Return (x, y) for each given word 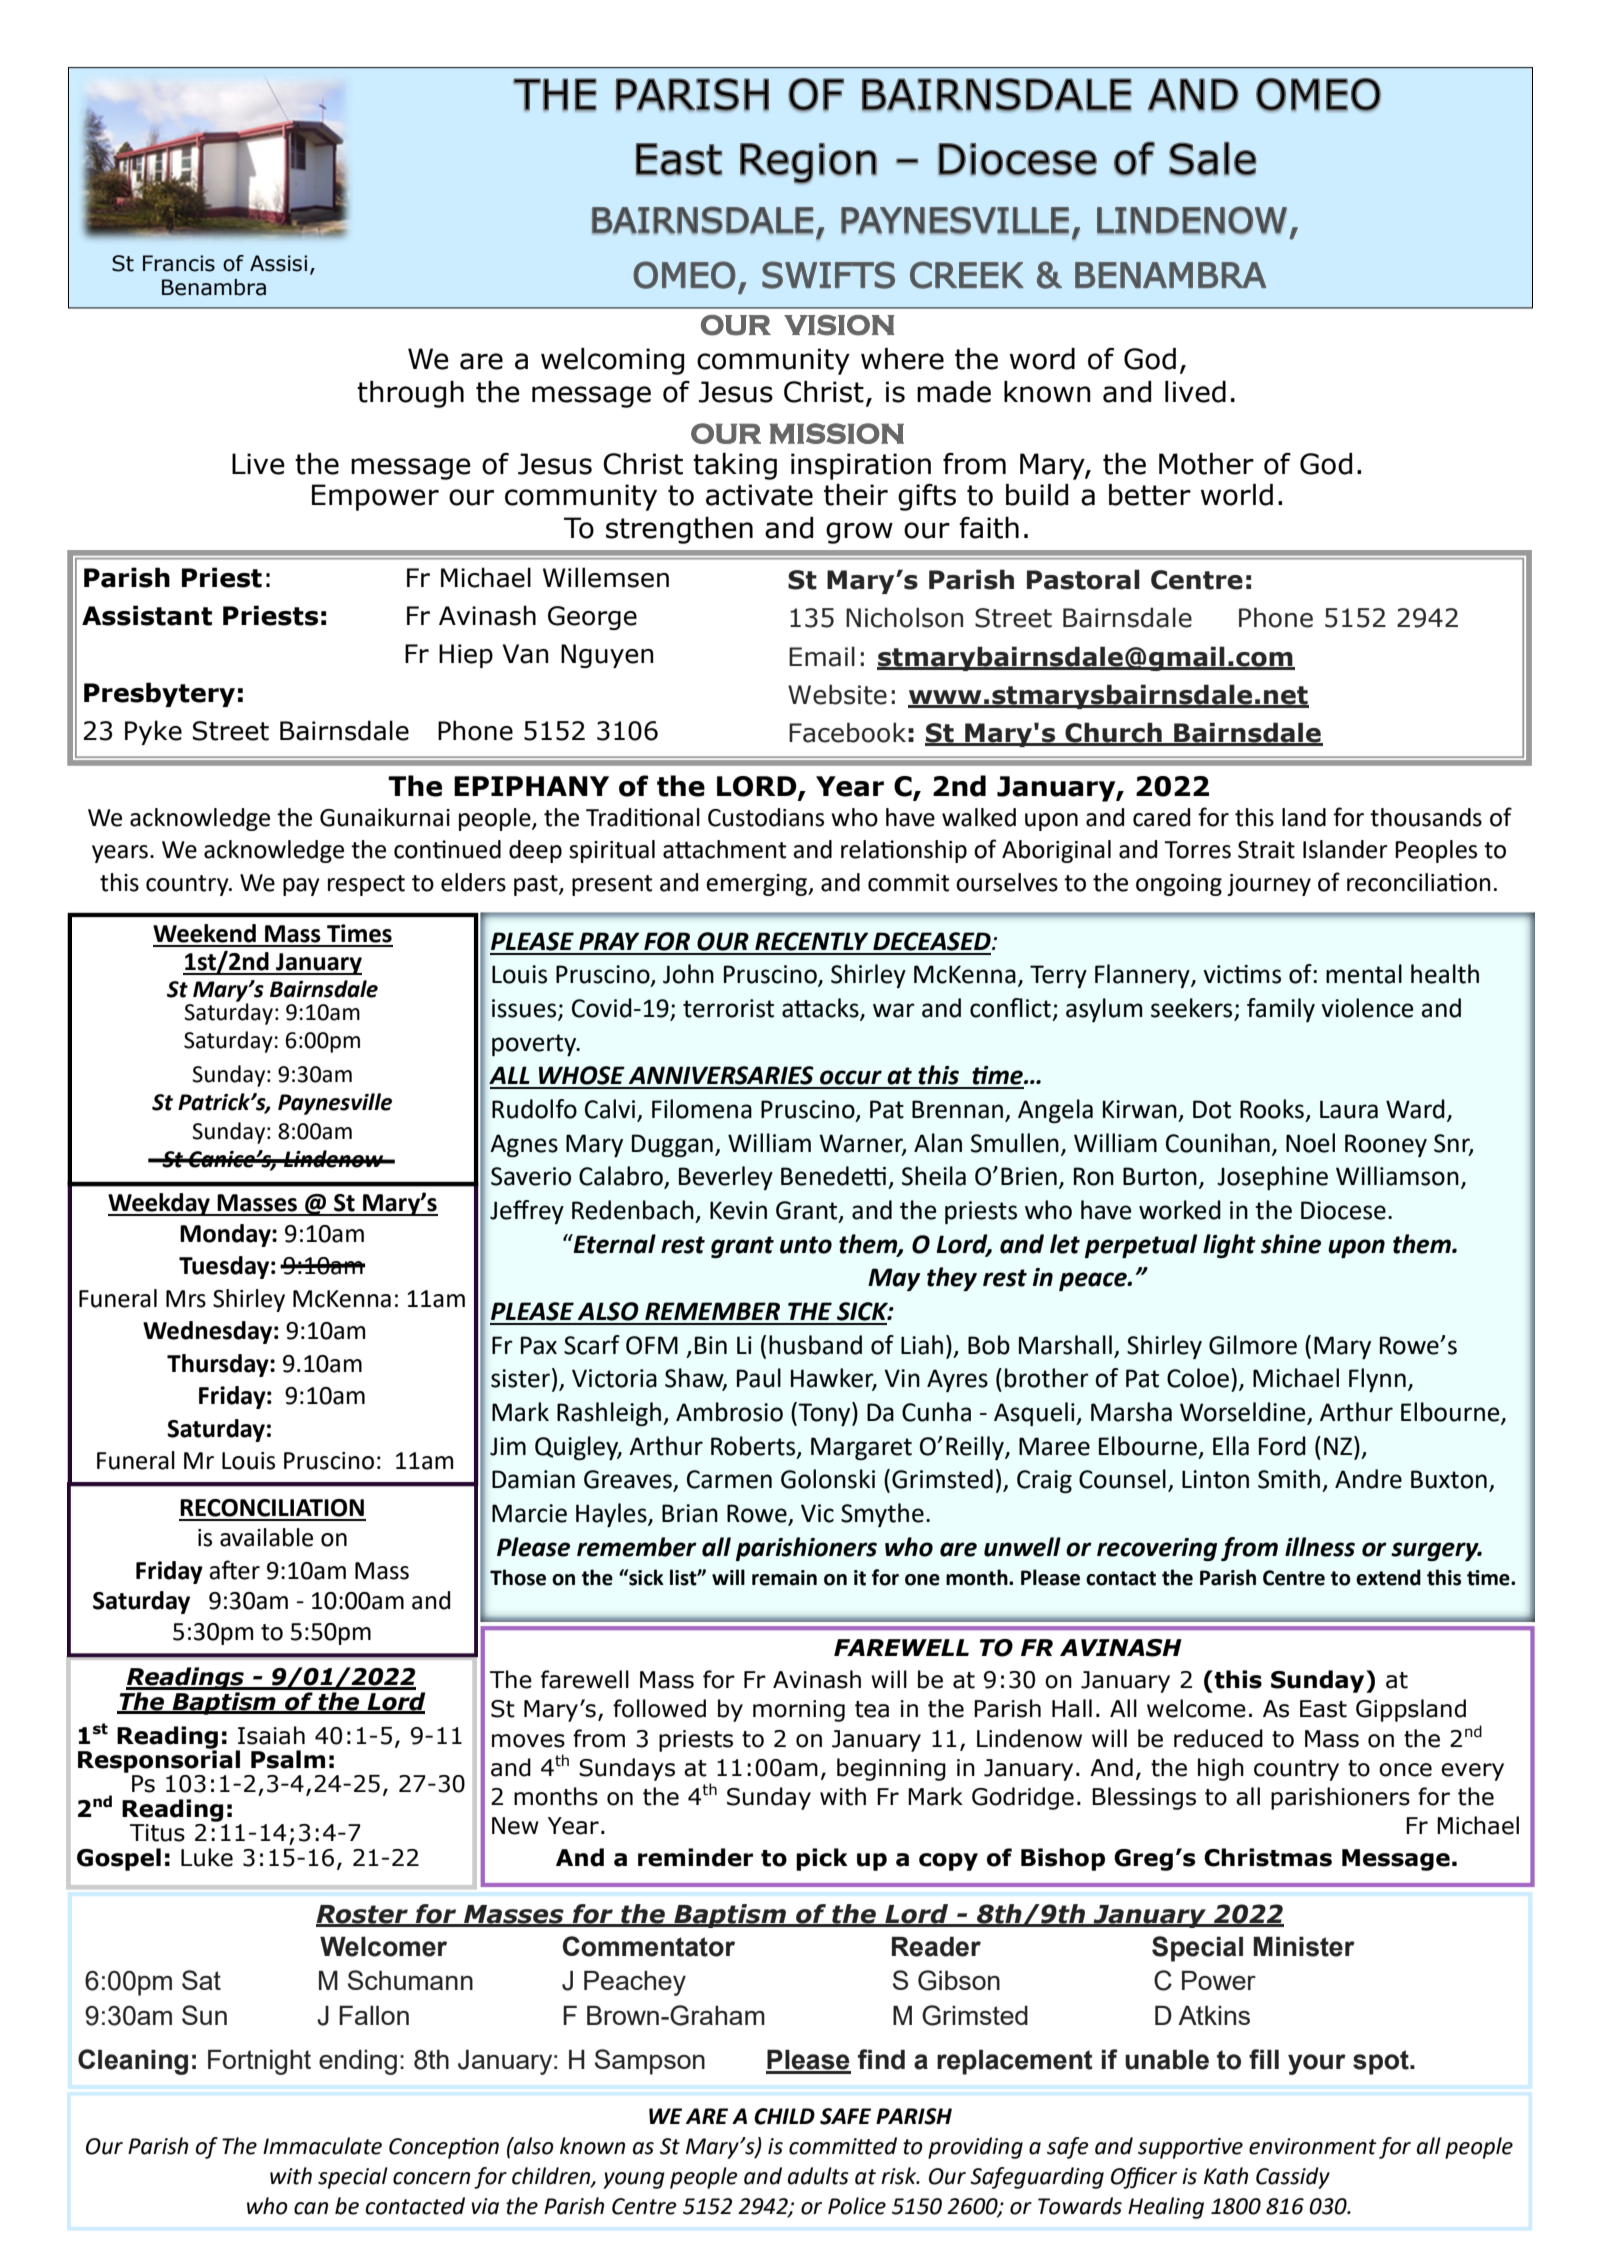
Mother (1206, 464)
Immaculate (322, 2146)
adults (818, 2176)
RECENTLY (811, 941)
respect (366, 885)
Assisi (278, 263)
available (266, 1537)
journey (1269, 885)
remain (784, 1578)
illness (1320, 1547)
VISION (839, 325)
